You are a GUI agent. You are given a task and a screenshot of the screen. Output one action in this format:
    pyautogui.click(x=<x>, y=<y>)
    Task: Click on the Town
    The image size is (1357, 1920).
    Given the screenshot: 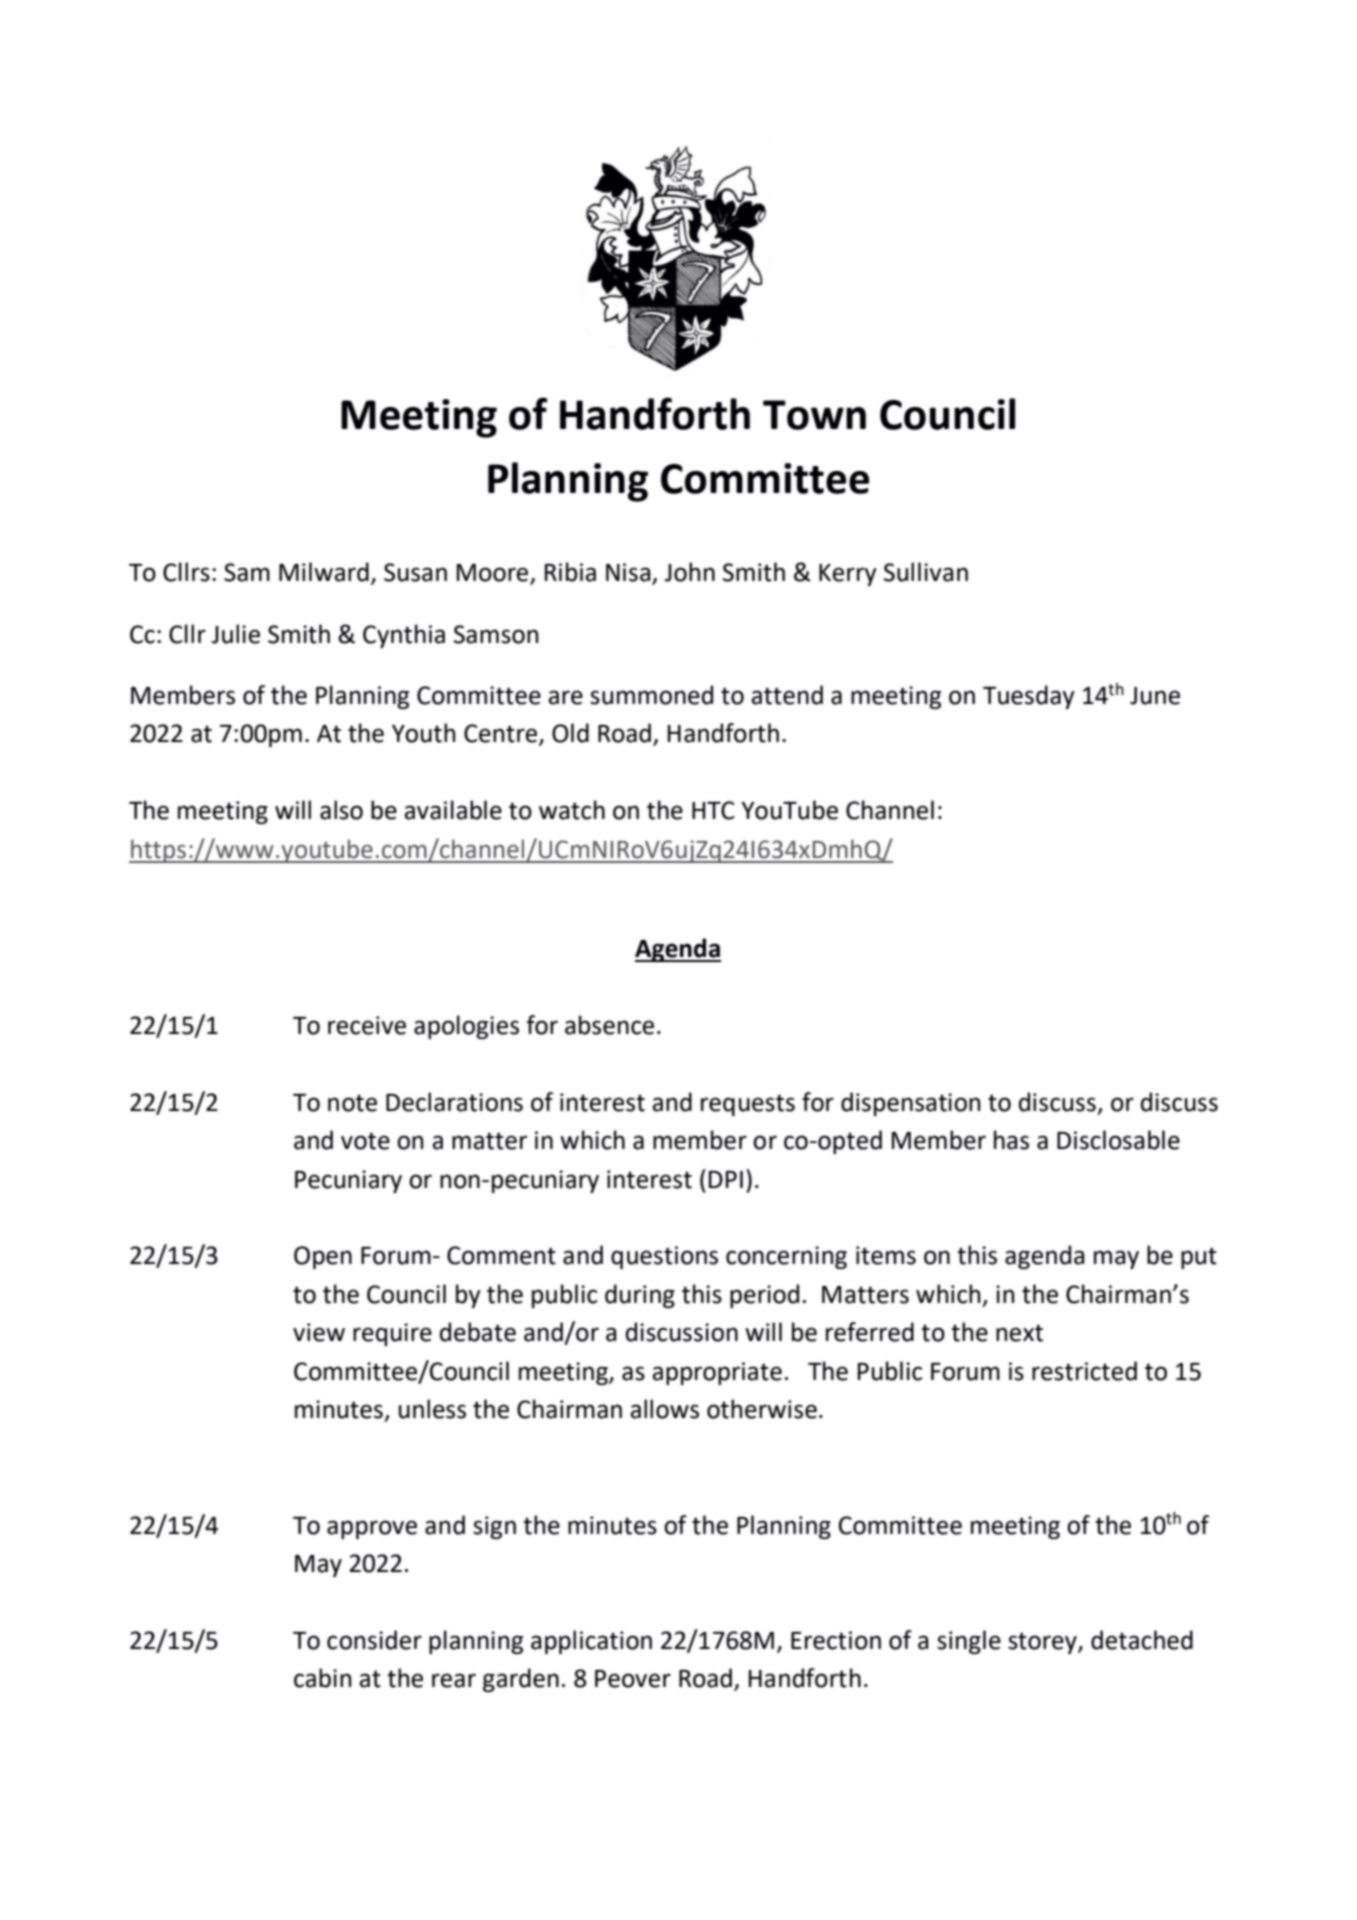 What is the action you would take?
    pyautogui.click(x=814, y=415)
